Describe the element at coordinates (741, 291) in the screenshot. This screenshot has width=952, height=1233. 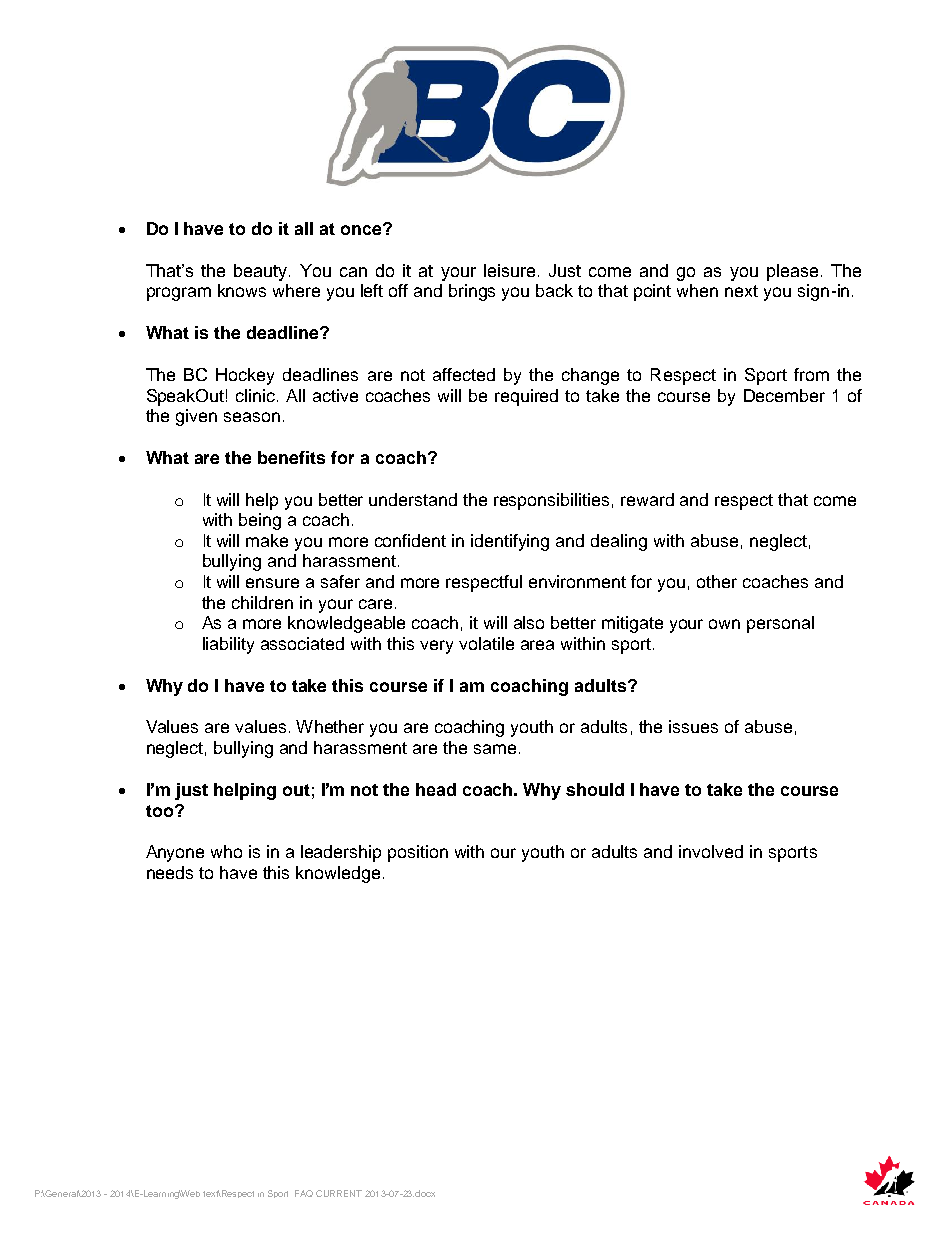
I see `next` at that location.
